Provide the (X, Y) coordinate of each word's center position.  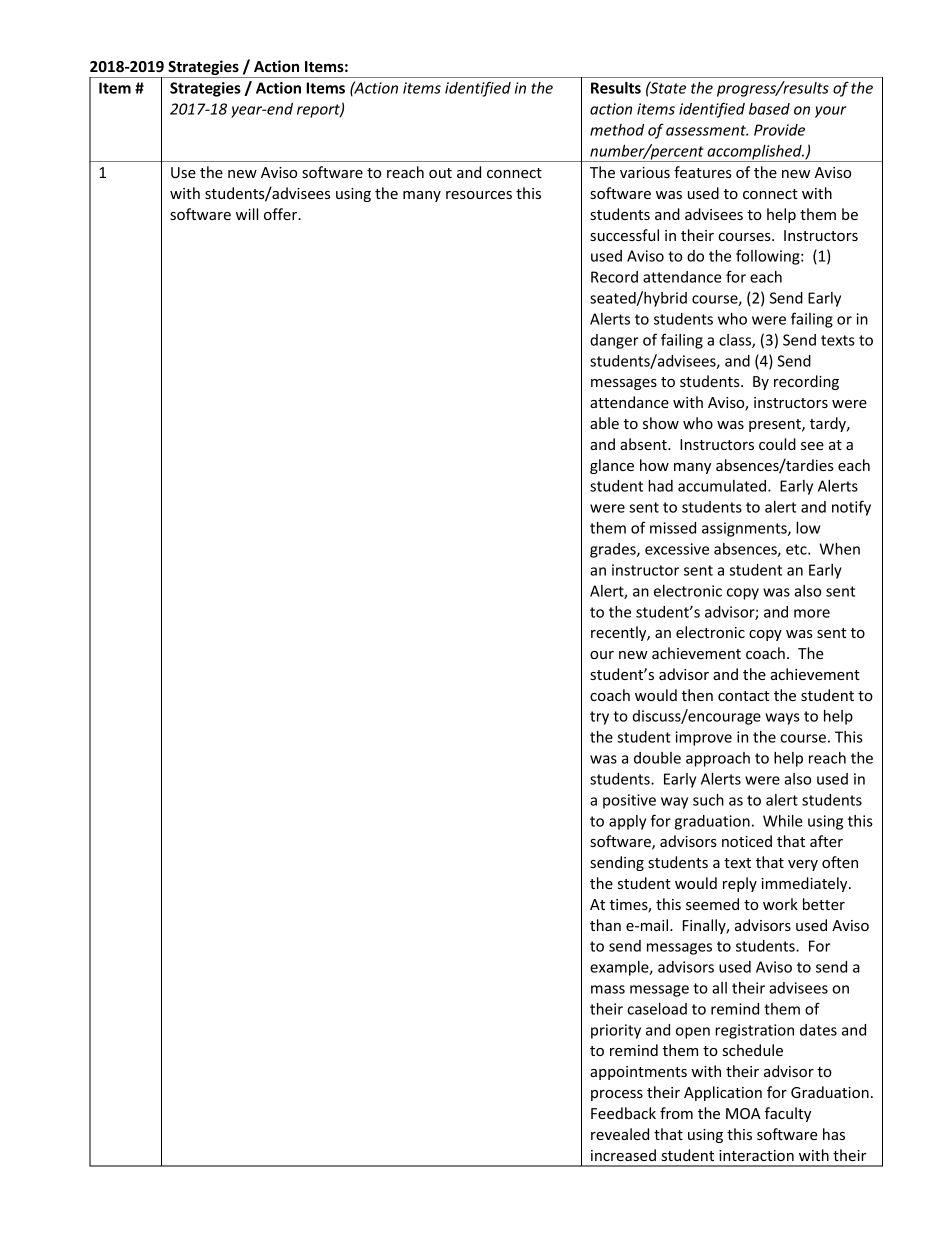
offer (282, 214)
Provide (779, 130)
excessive (677, 549)
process (617, 1095)
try (599, 718)
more (812, 613)
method (617, 130)
